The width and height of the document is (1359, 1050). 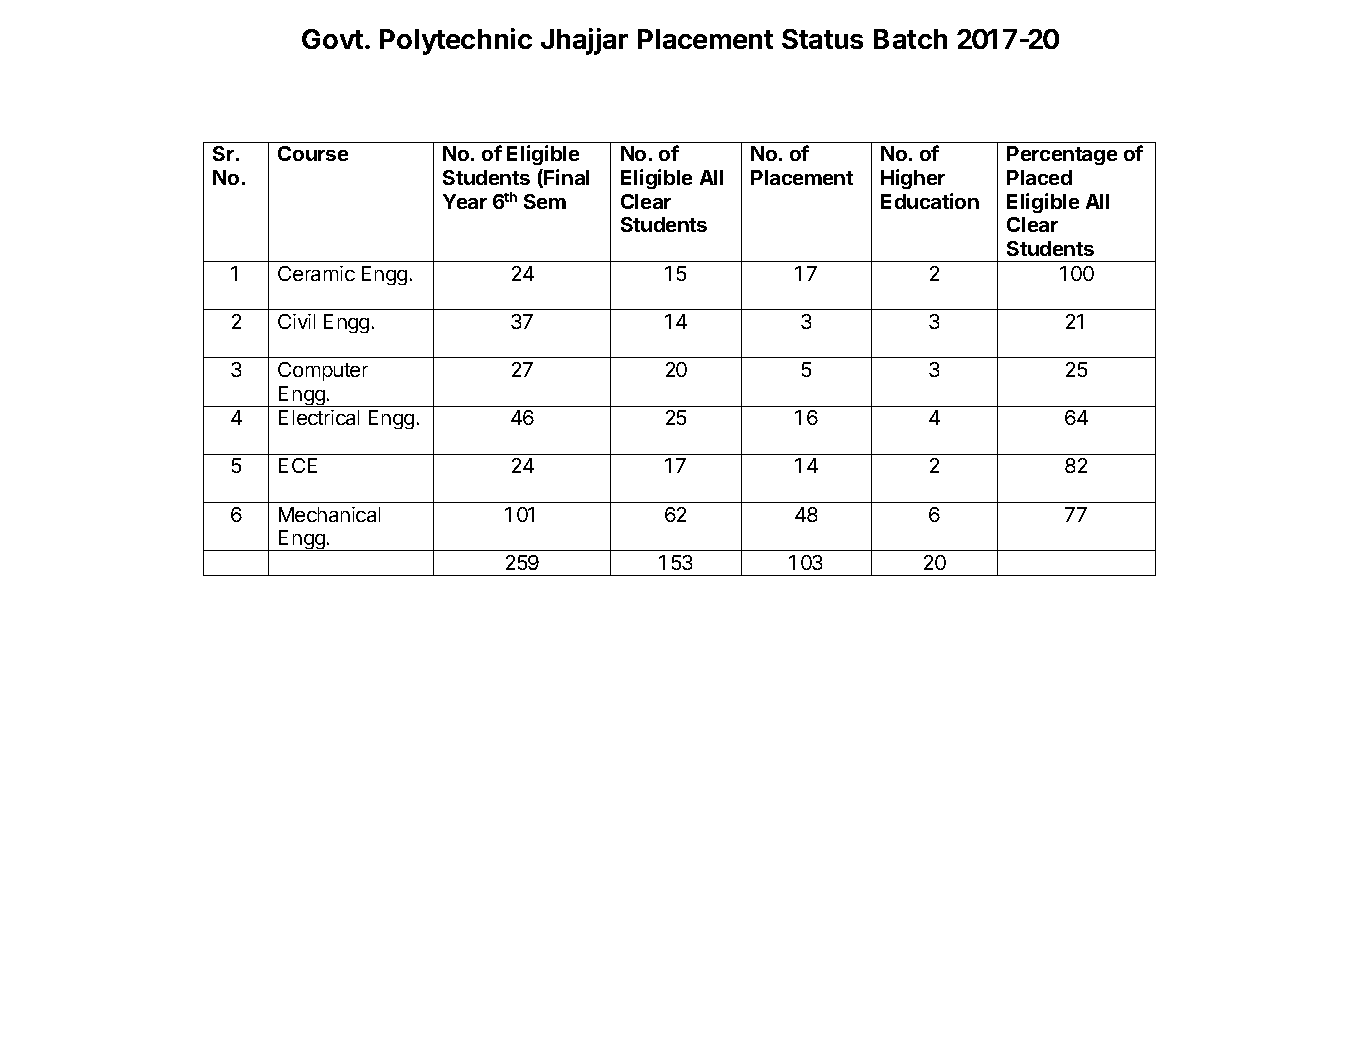 I want to click on Batch, so click(x=910, y=39).
